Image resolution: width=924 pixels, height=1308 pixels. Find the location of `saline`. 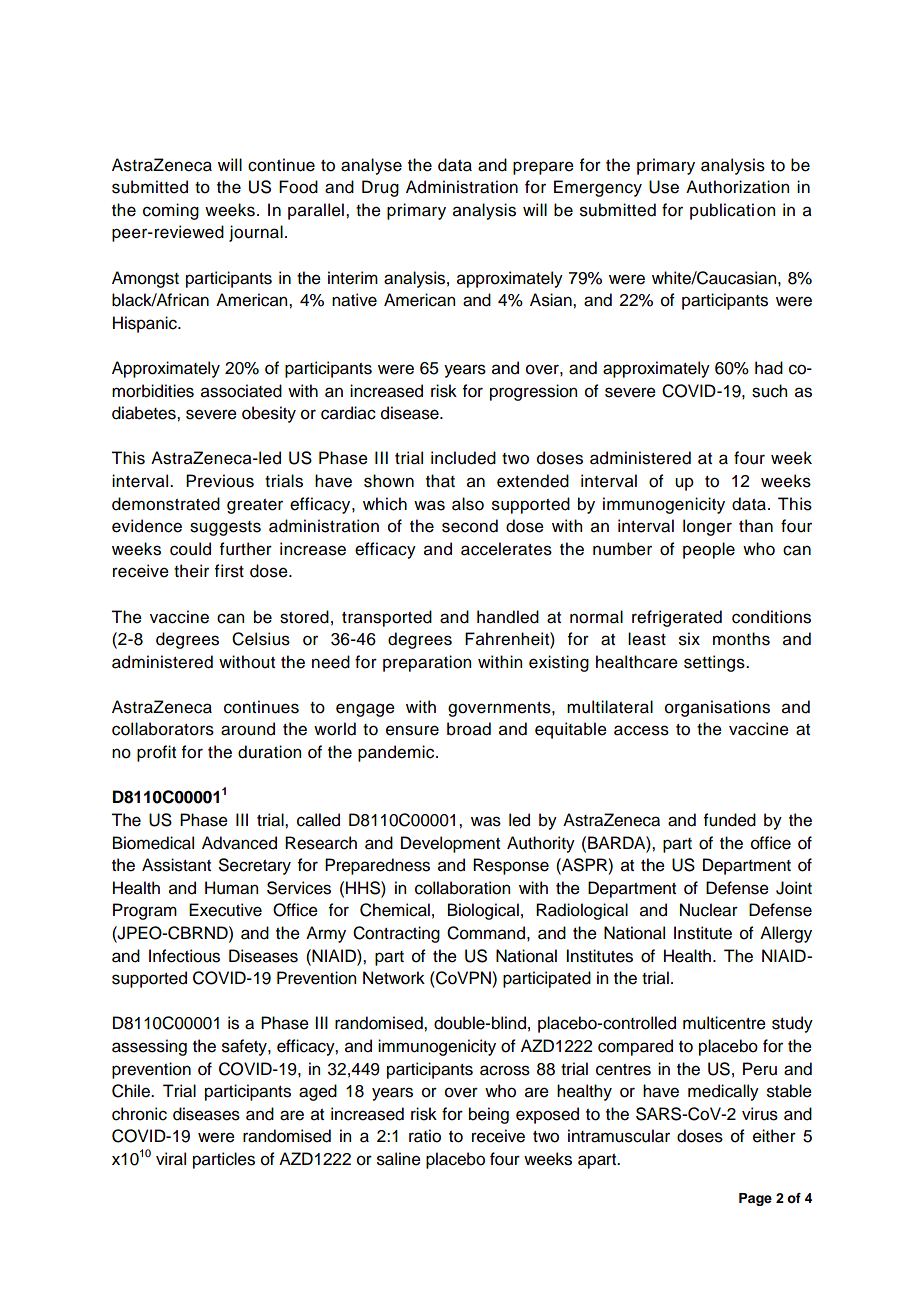

saline is located at coordinates (399, 1159).
